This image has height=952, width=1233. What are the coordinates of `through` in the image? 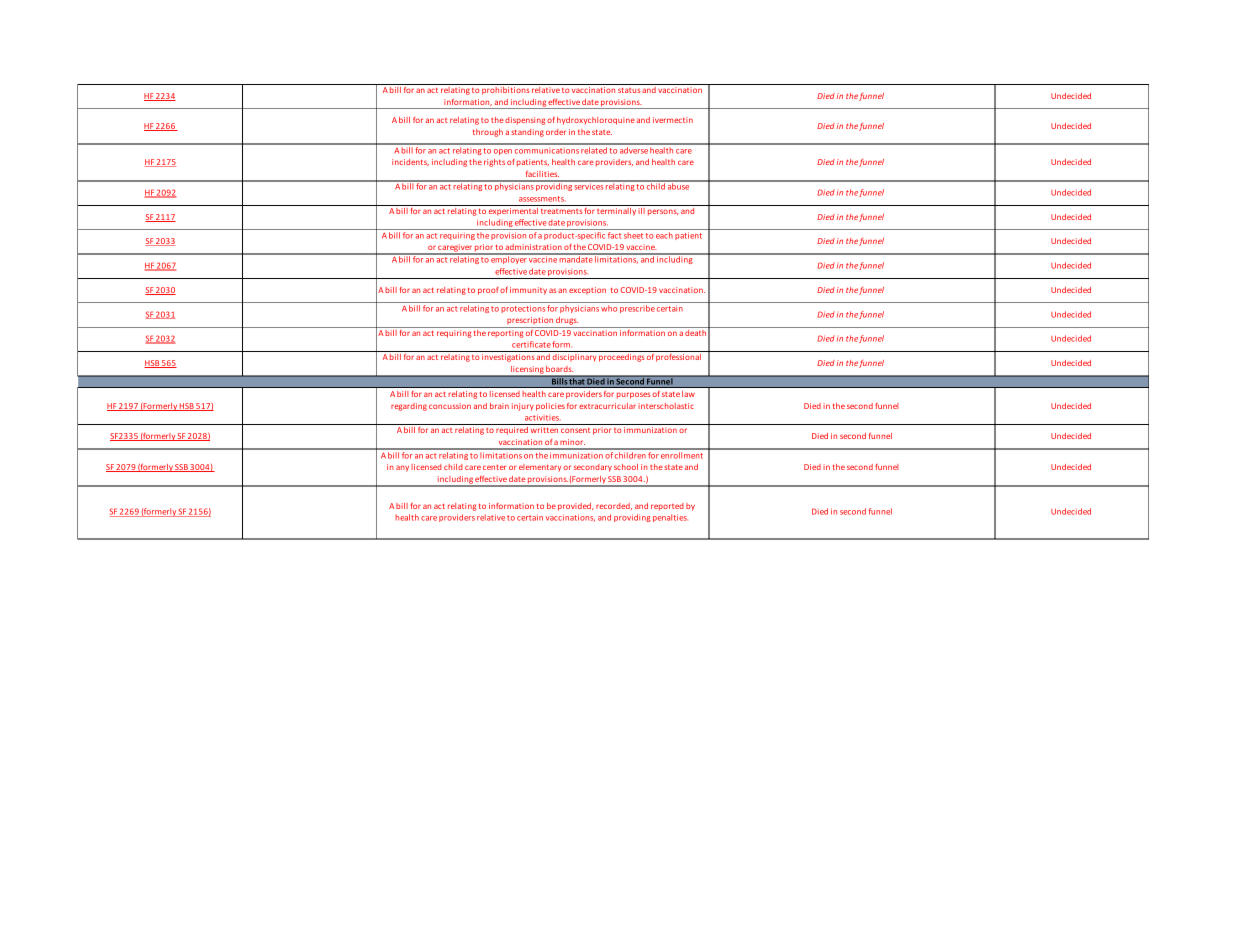 It's located at (488, 133).
